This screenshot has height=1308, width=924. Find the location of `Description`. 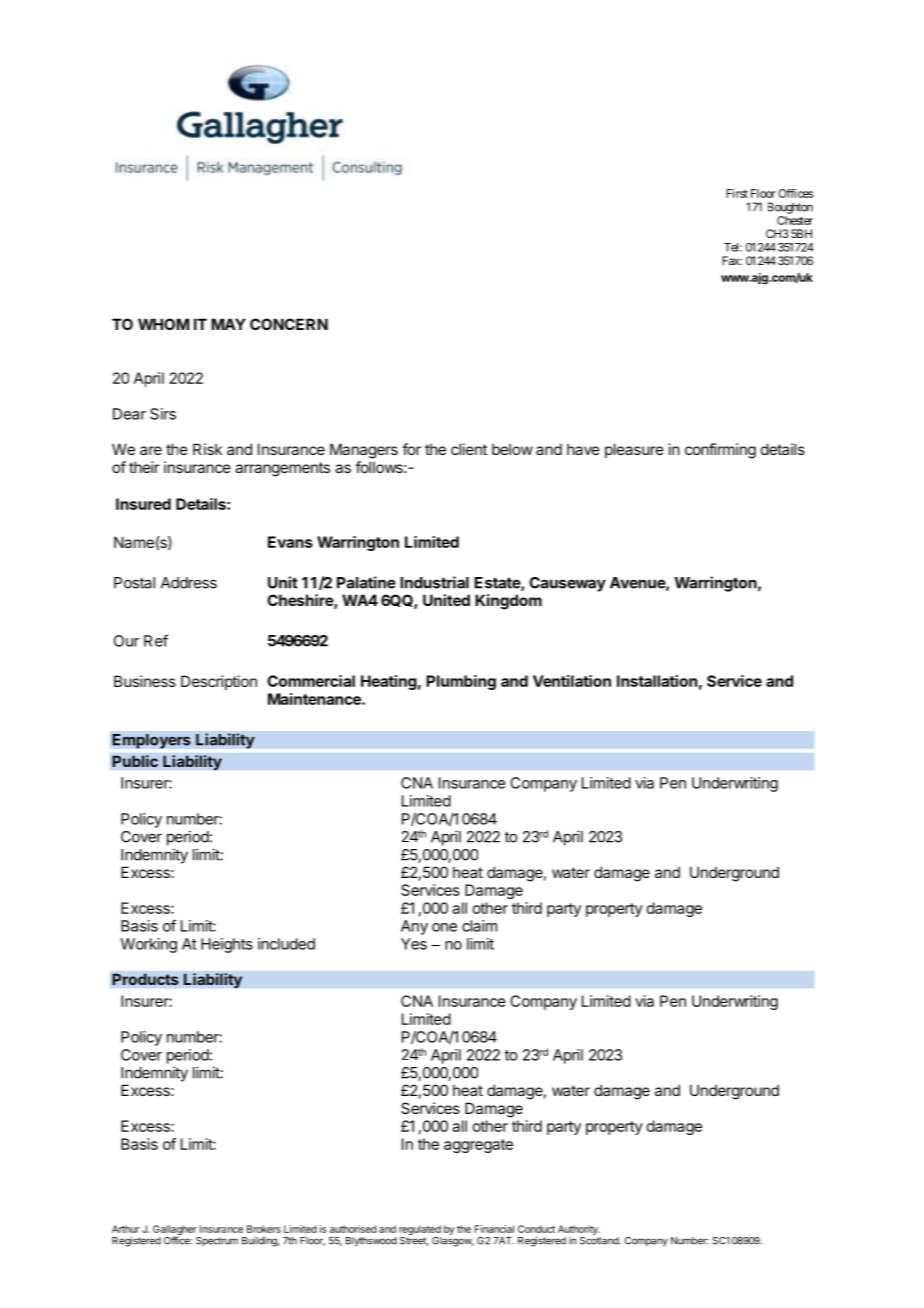

Description is located at coordinates (219, 682).
